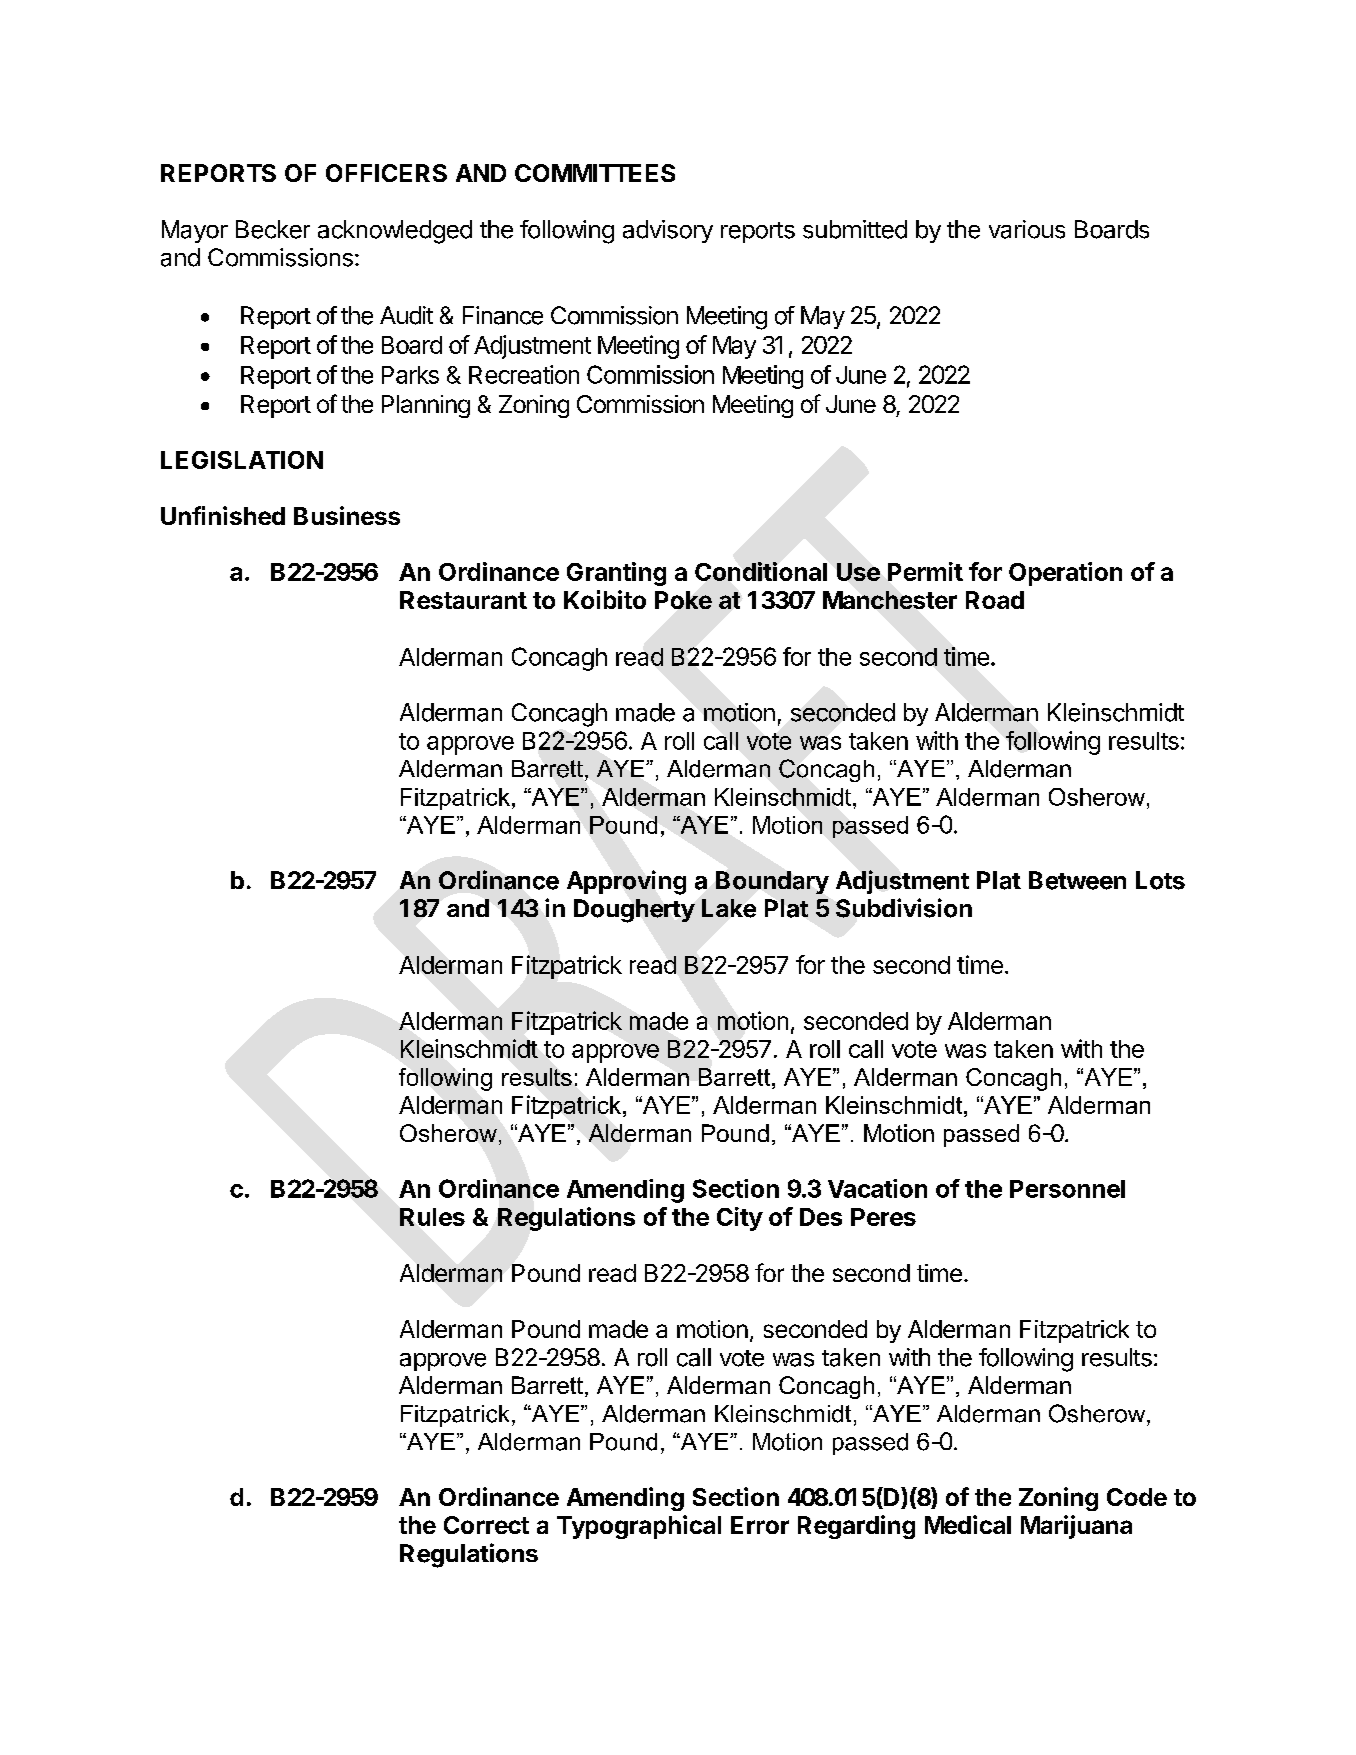  What do you see at coordinates (273, 229) in the screenshot?
I see `Becker` at bounding box center [273, 229].
